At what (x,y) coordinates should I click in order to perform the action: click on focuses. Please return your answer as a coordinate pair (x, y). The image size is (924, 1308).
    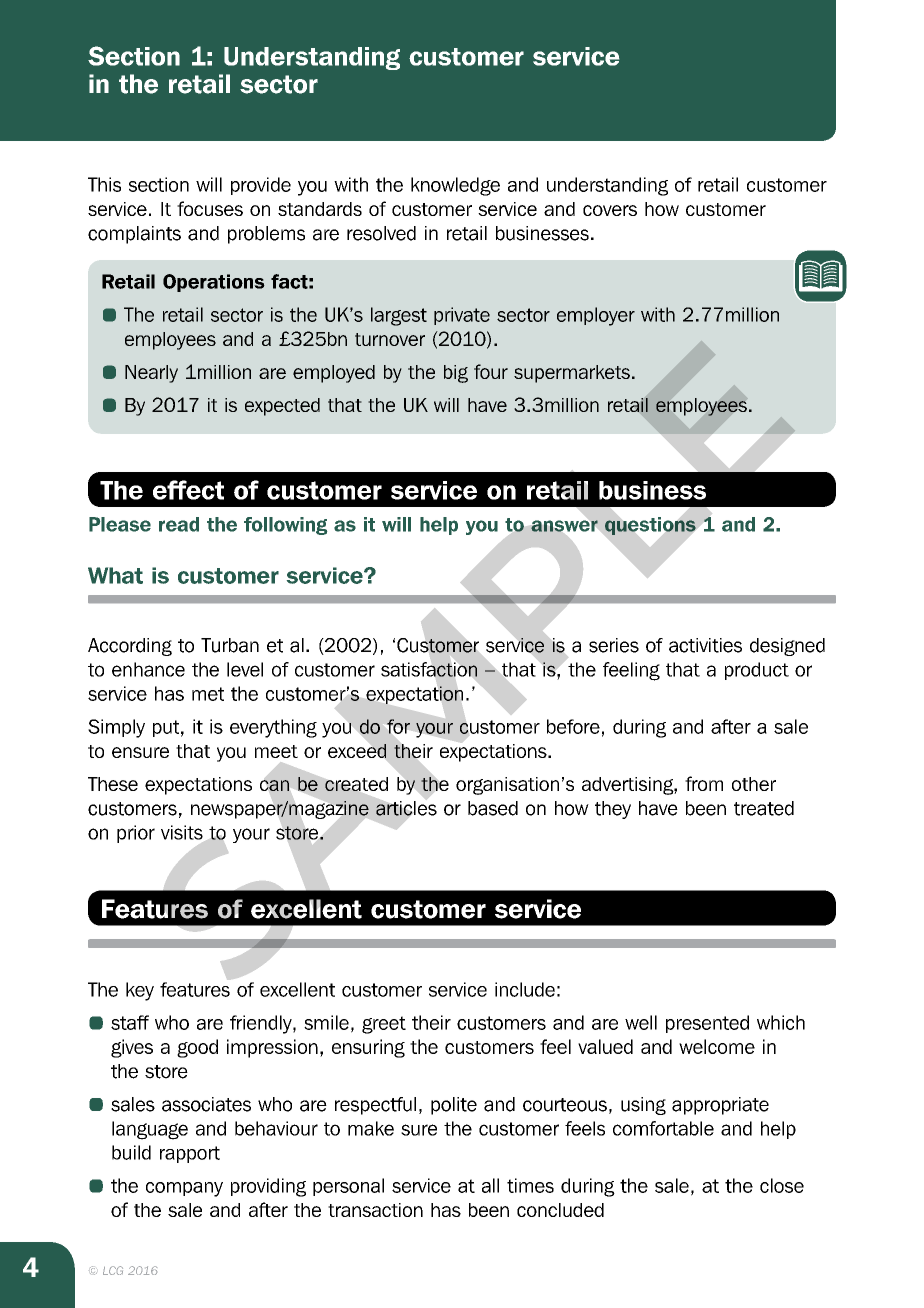
    Looking at the image, I should click on (210, 208).
